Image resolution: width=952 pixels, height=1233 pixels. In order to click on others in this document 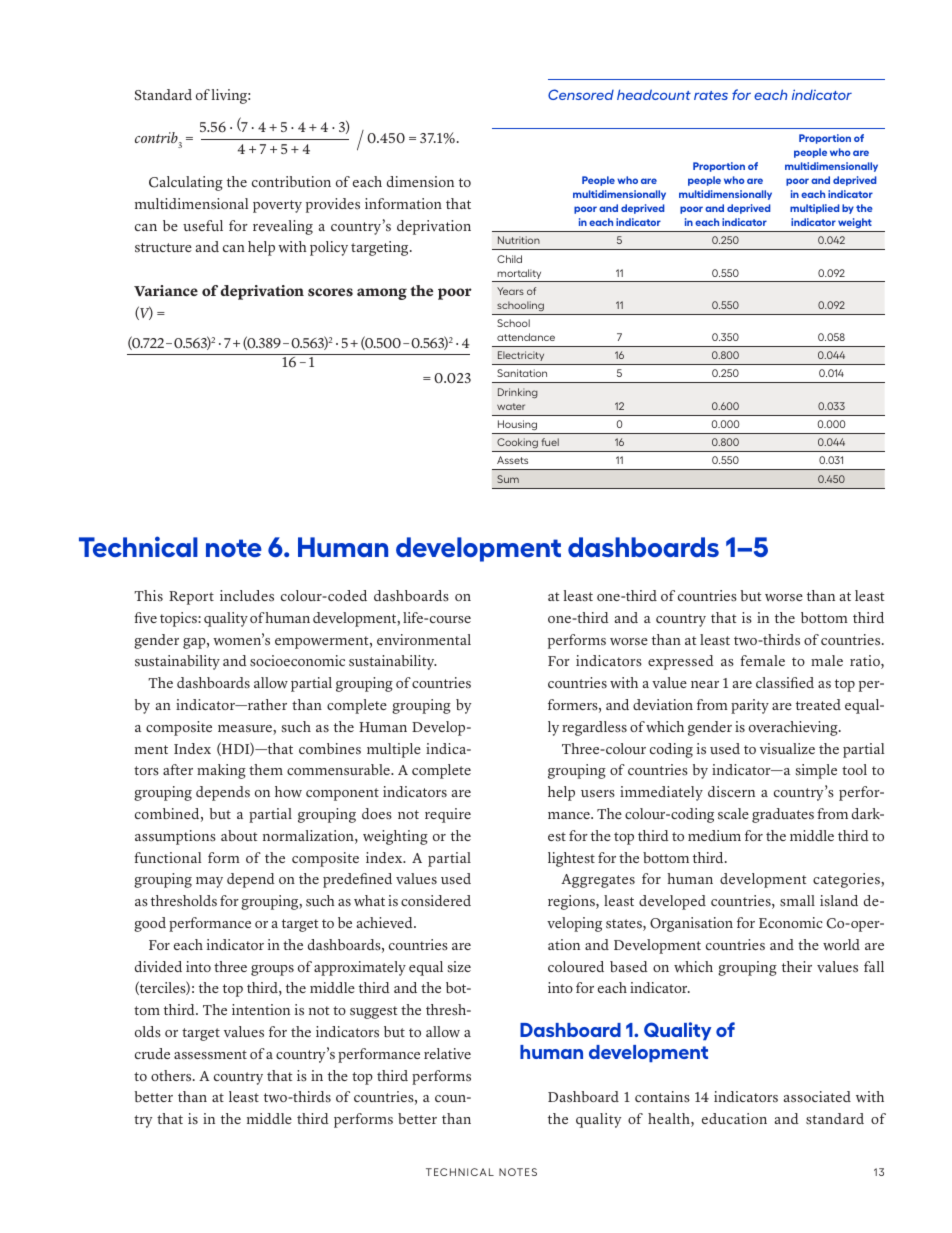, I will do `click(172, 1076)`.
